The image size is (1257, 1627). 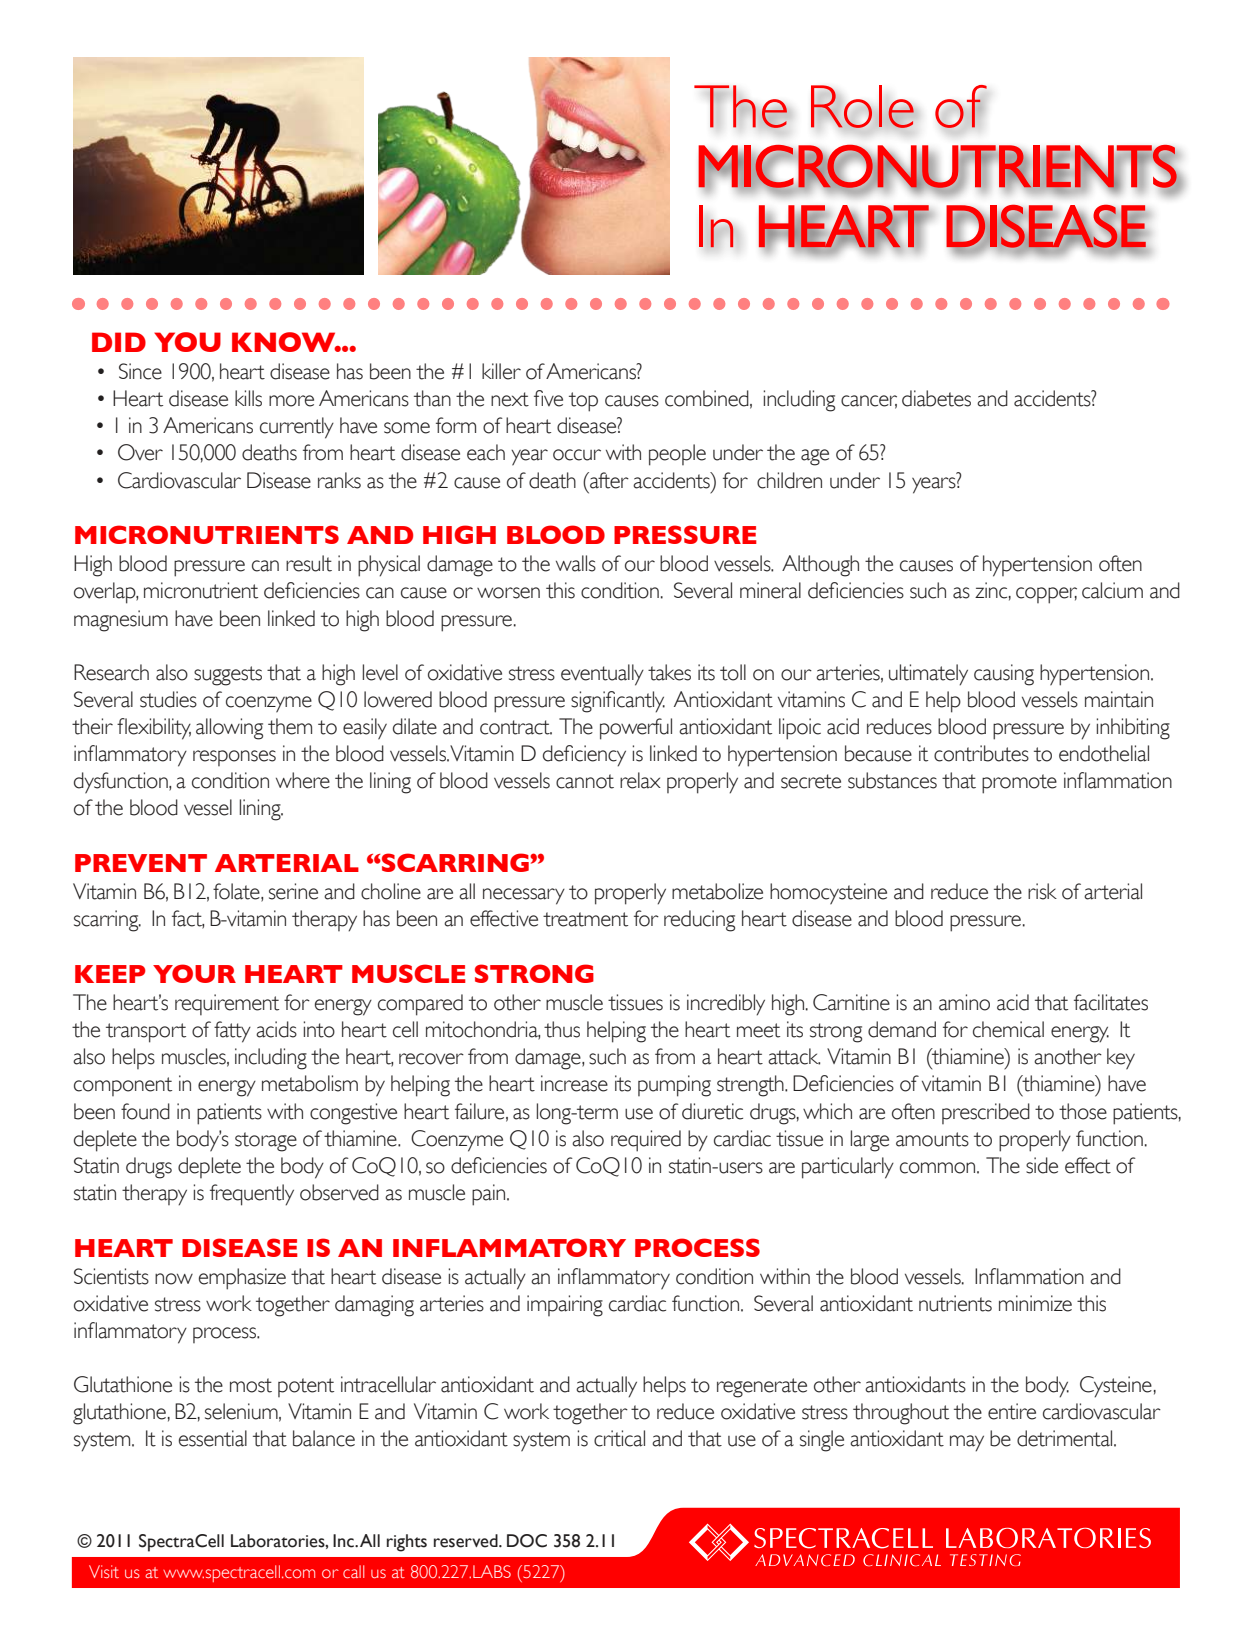 I want to click on DOC, so click(x=527, y=1541).
